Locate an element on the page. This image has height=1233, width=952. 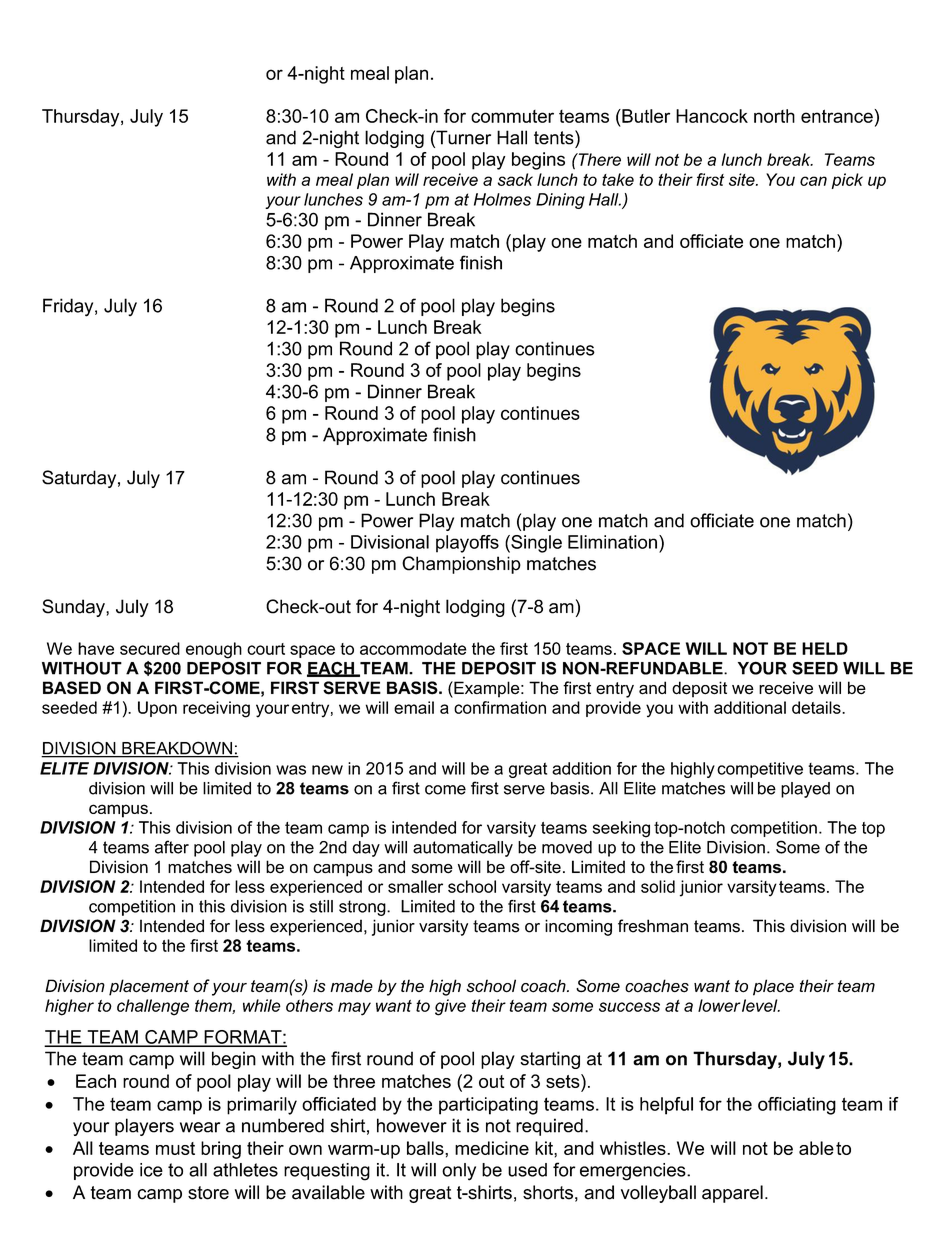
automatically is located at coordinates (463, 849).
